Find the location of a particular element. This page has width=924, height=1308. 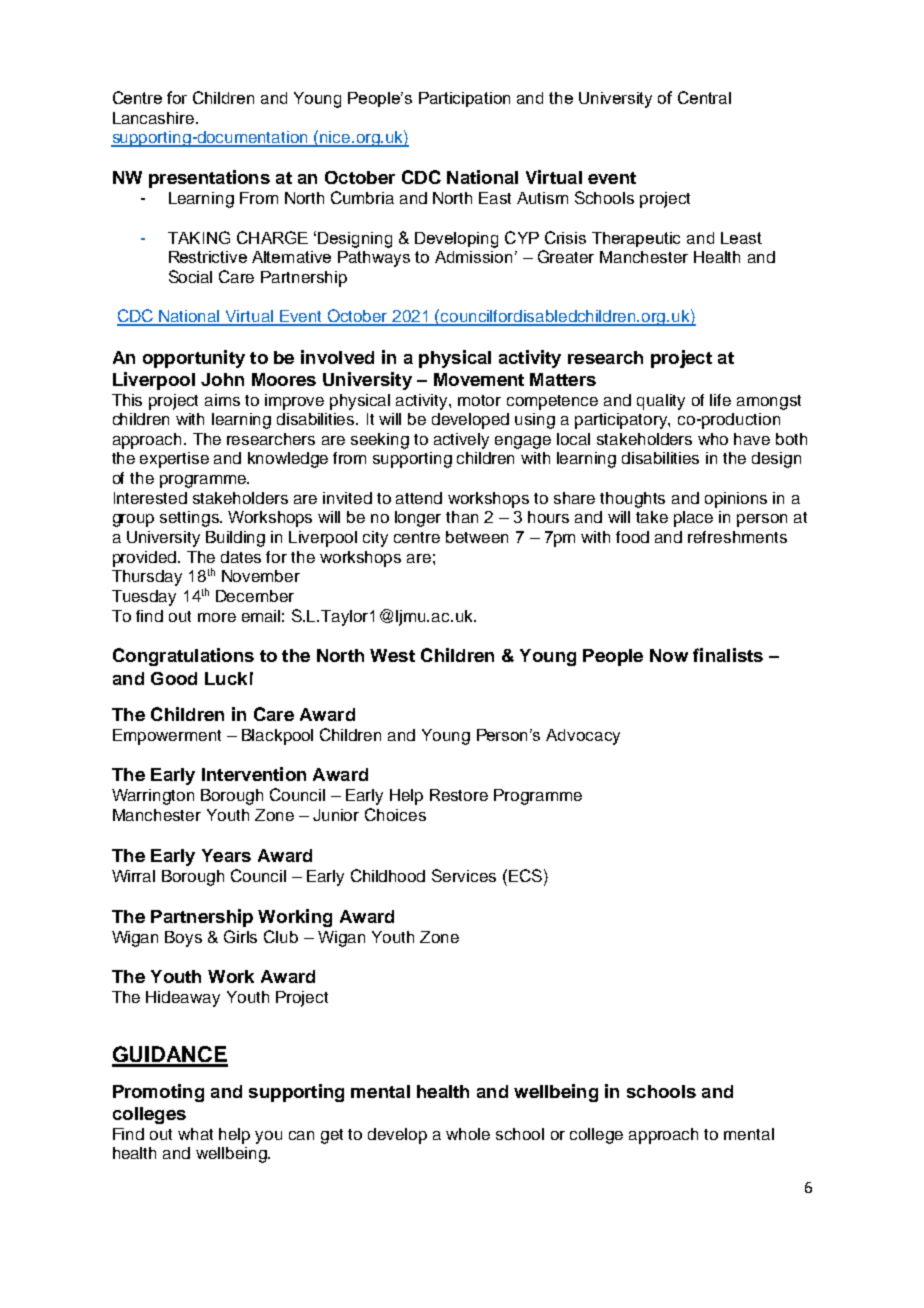

Lancashire is located at coordinates (155, 118).
